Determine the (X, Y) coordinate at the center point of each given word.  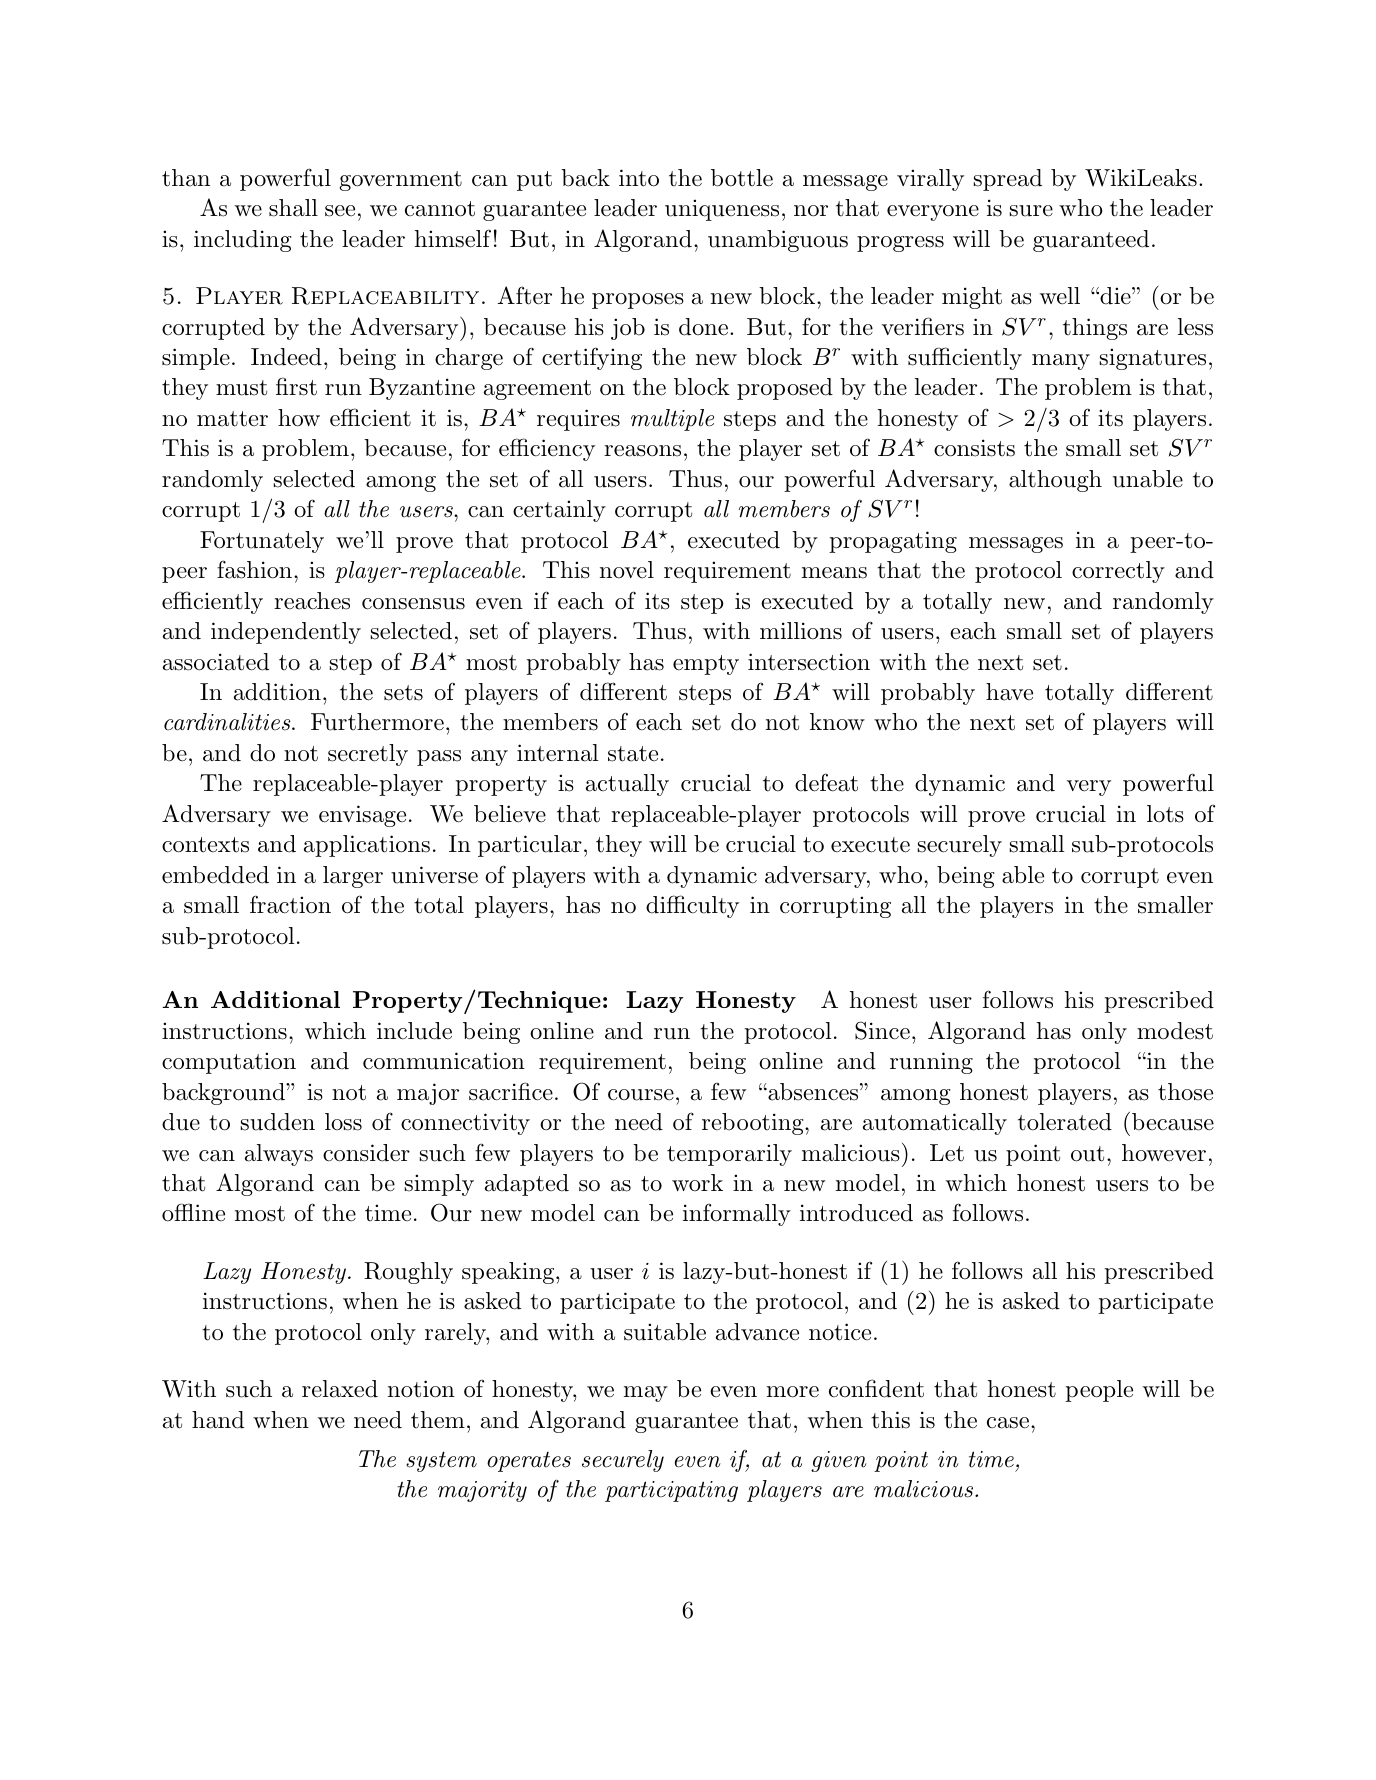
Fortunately (262, 542)
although (1055, 481)
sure (1031, 211)
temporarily (729, 1155)
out (1087, 1154)
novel (627, 570)
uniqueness (722, 210)
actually (627, 785)
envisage (362, 816)
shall (293, 208)
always (279, 1155)
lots (1165, 814)
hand (218, 1420)
